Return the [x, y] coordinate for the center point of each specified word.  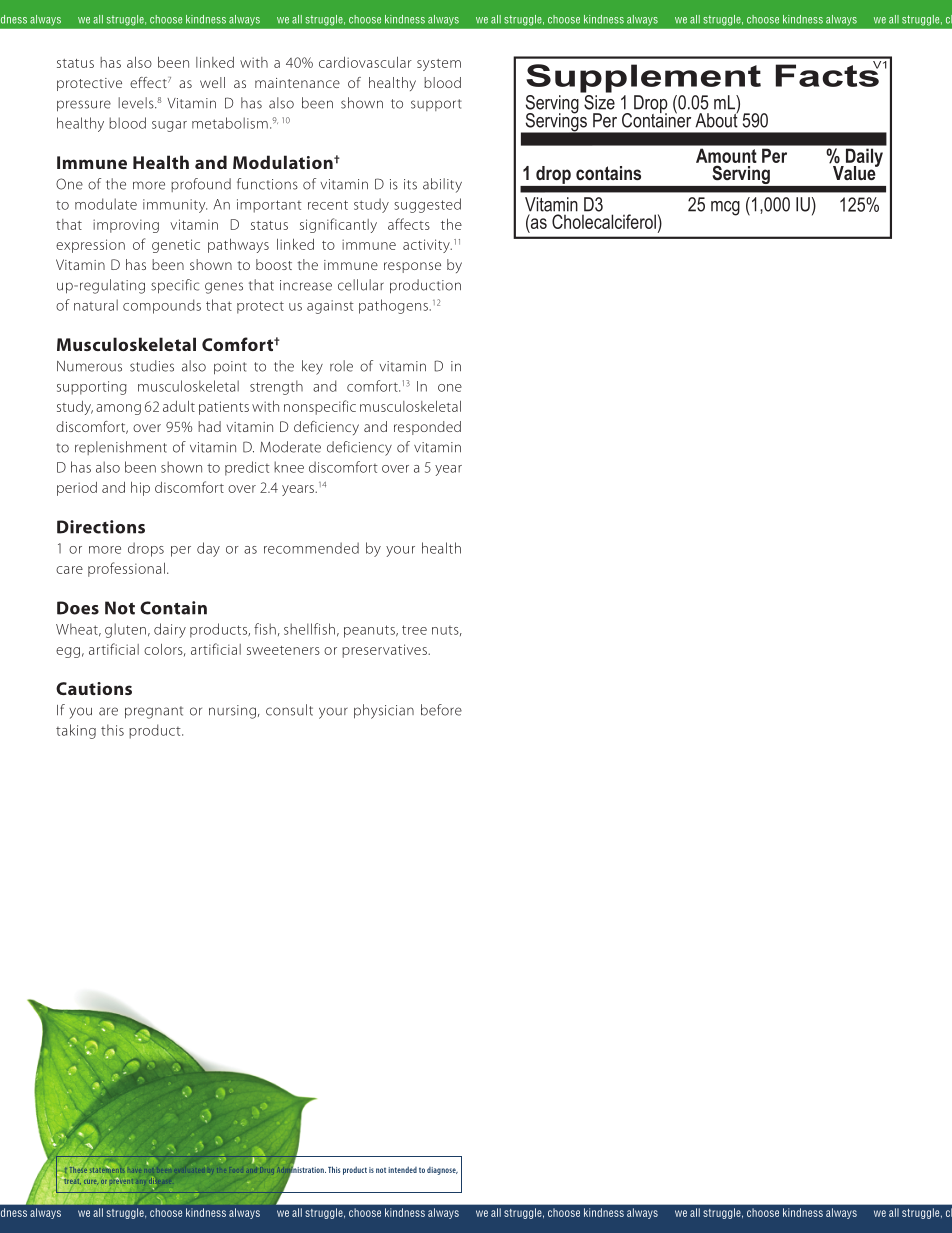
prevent [122, 1180]
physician [384, 711]
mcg [725, 208]
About [717, 119]
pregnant [154, 712]
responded [427, 428]
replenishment [121, 448]
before [441, 710]
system [439, 65]
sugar [169, 126]
